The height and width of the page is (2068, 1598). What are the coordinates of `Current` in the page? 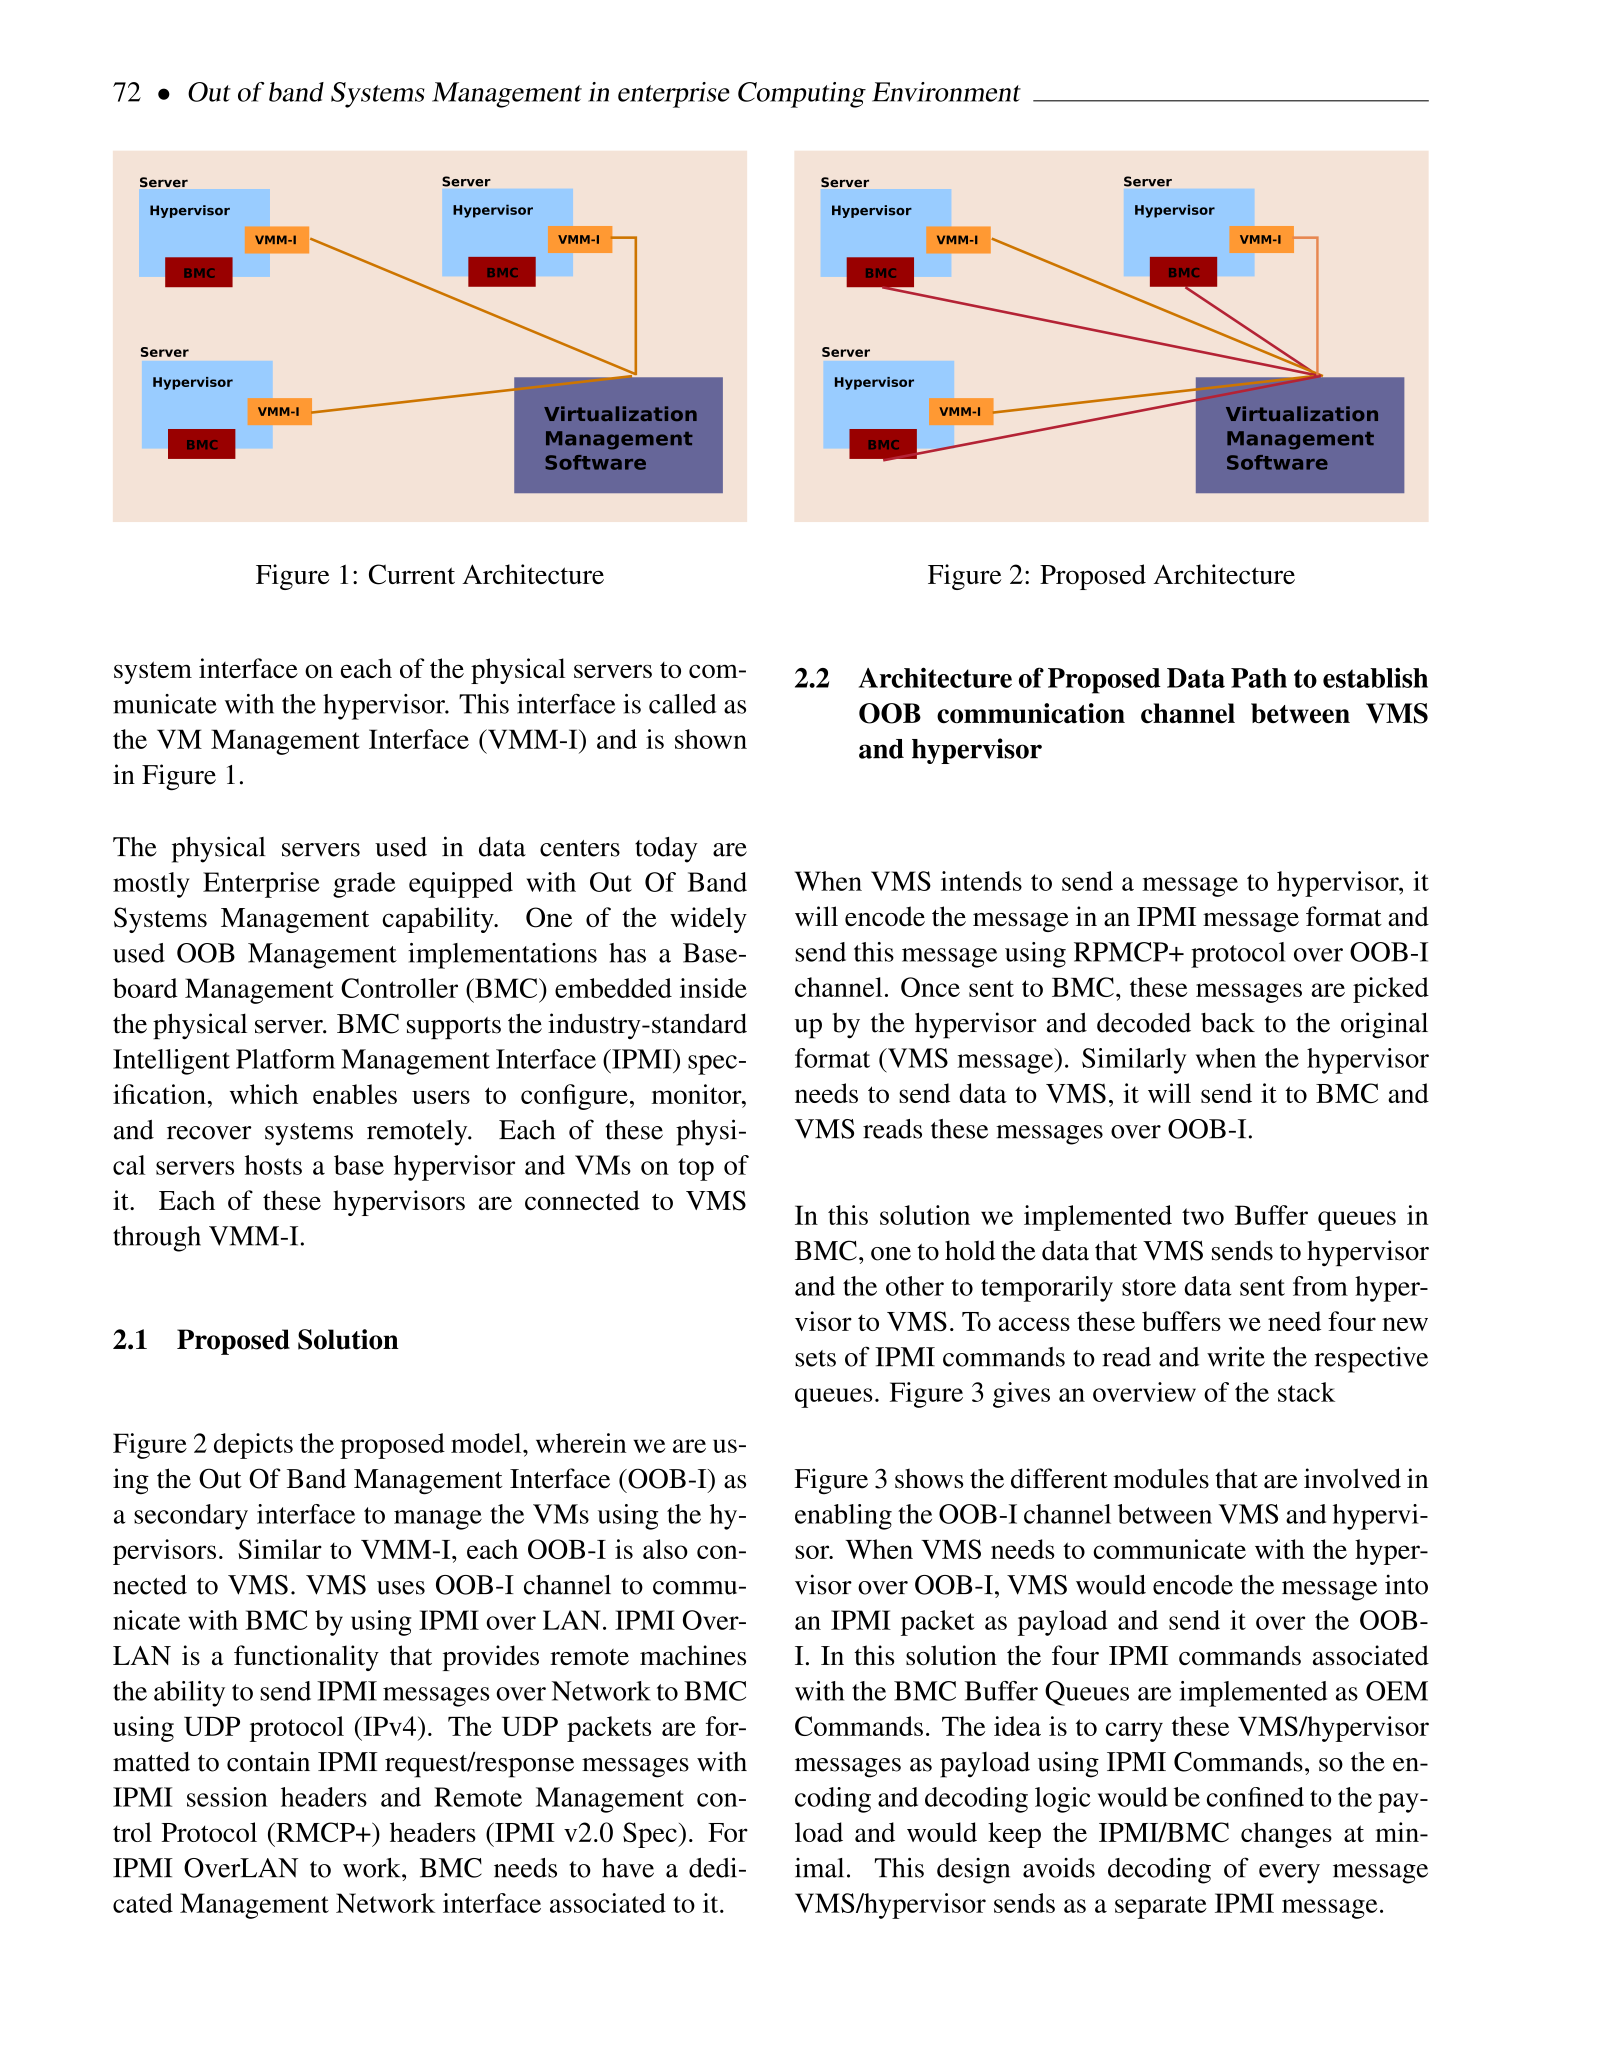 It's located at (412, 574).
